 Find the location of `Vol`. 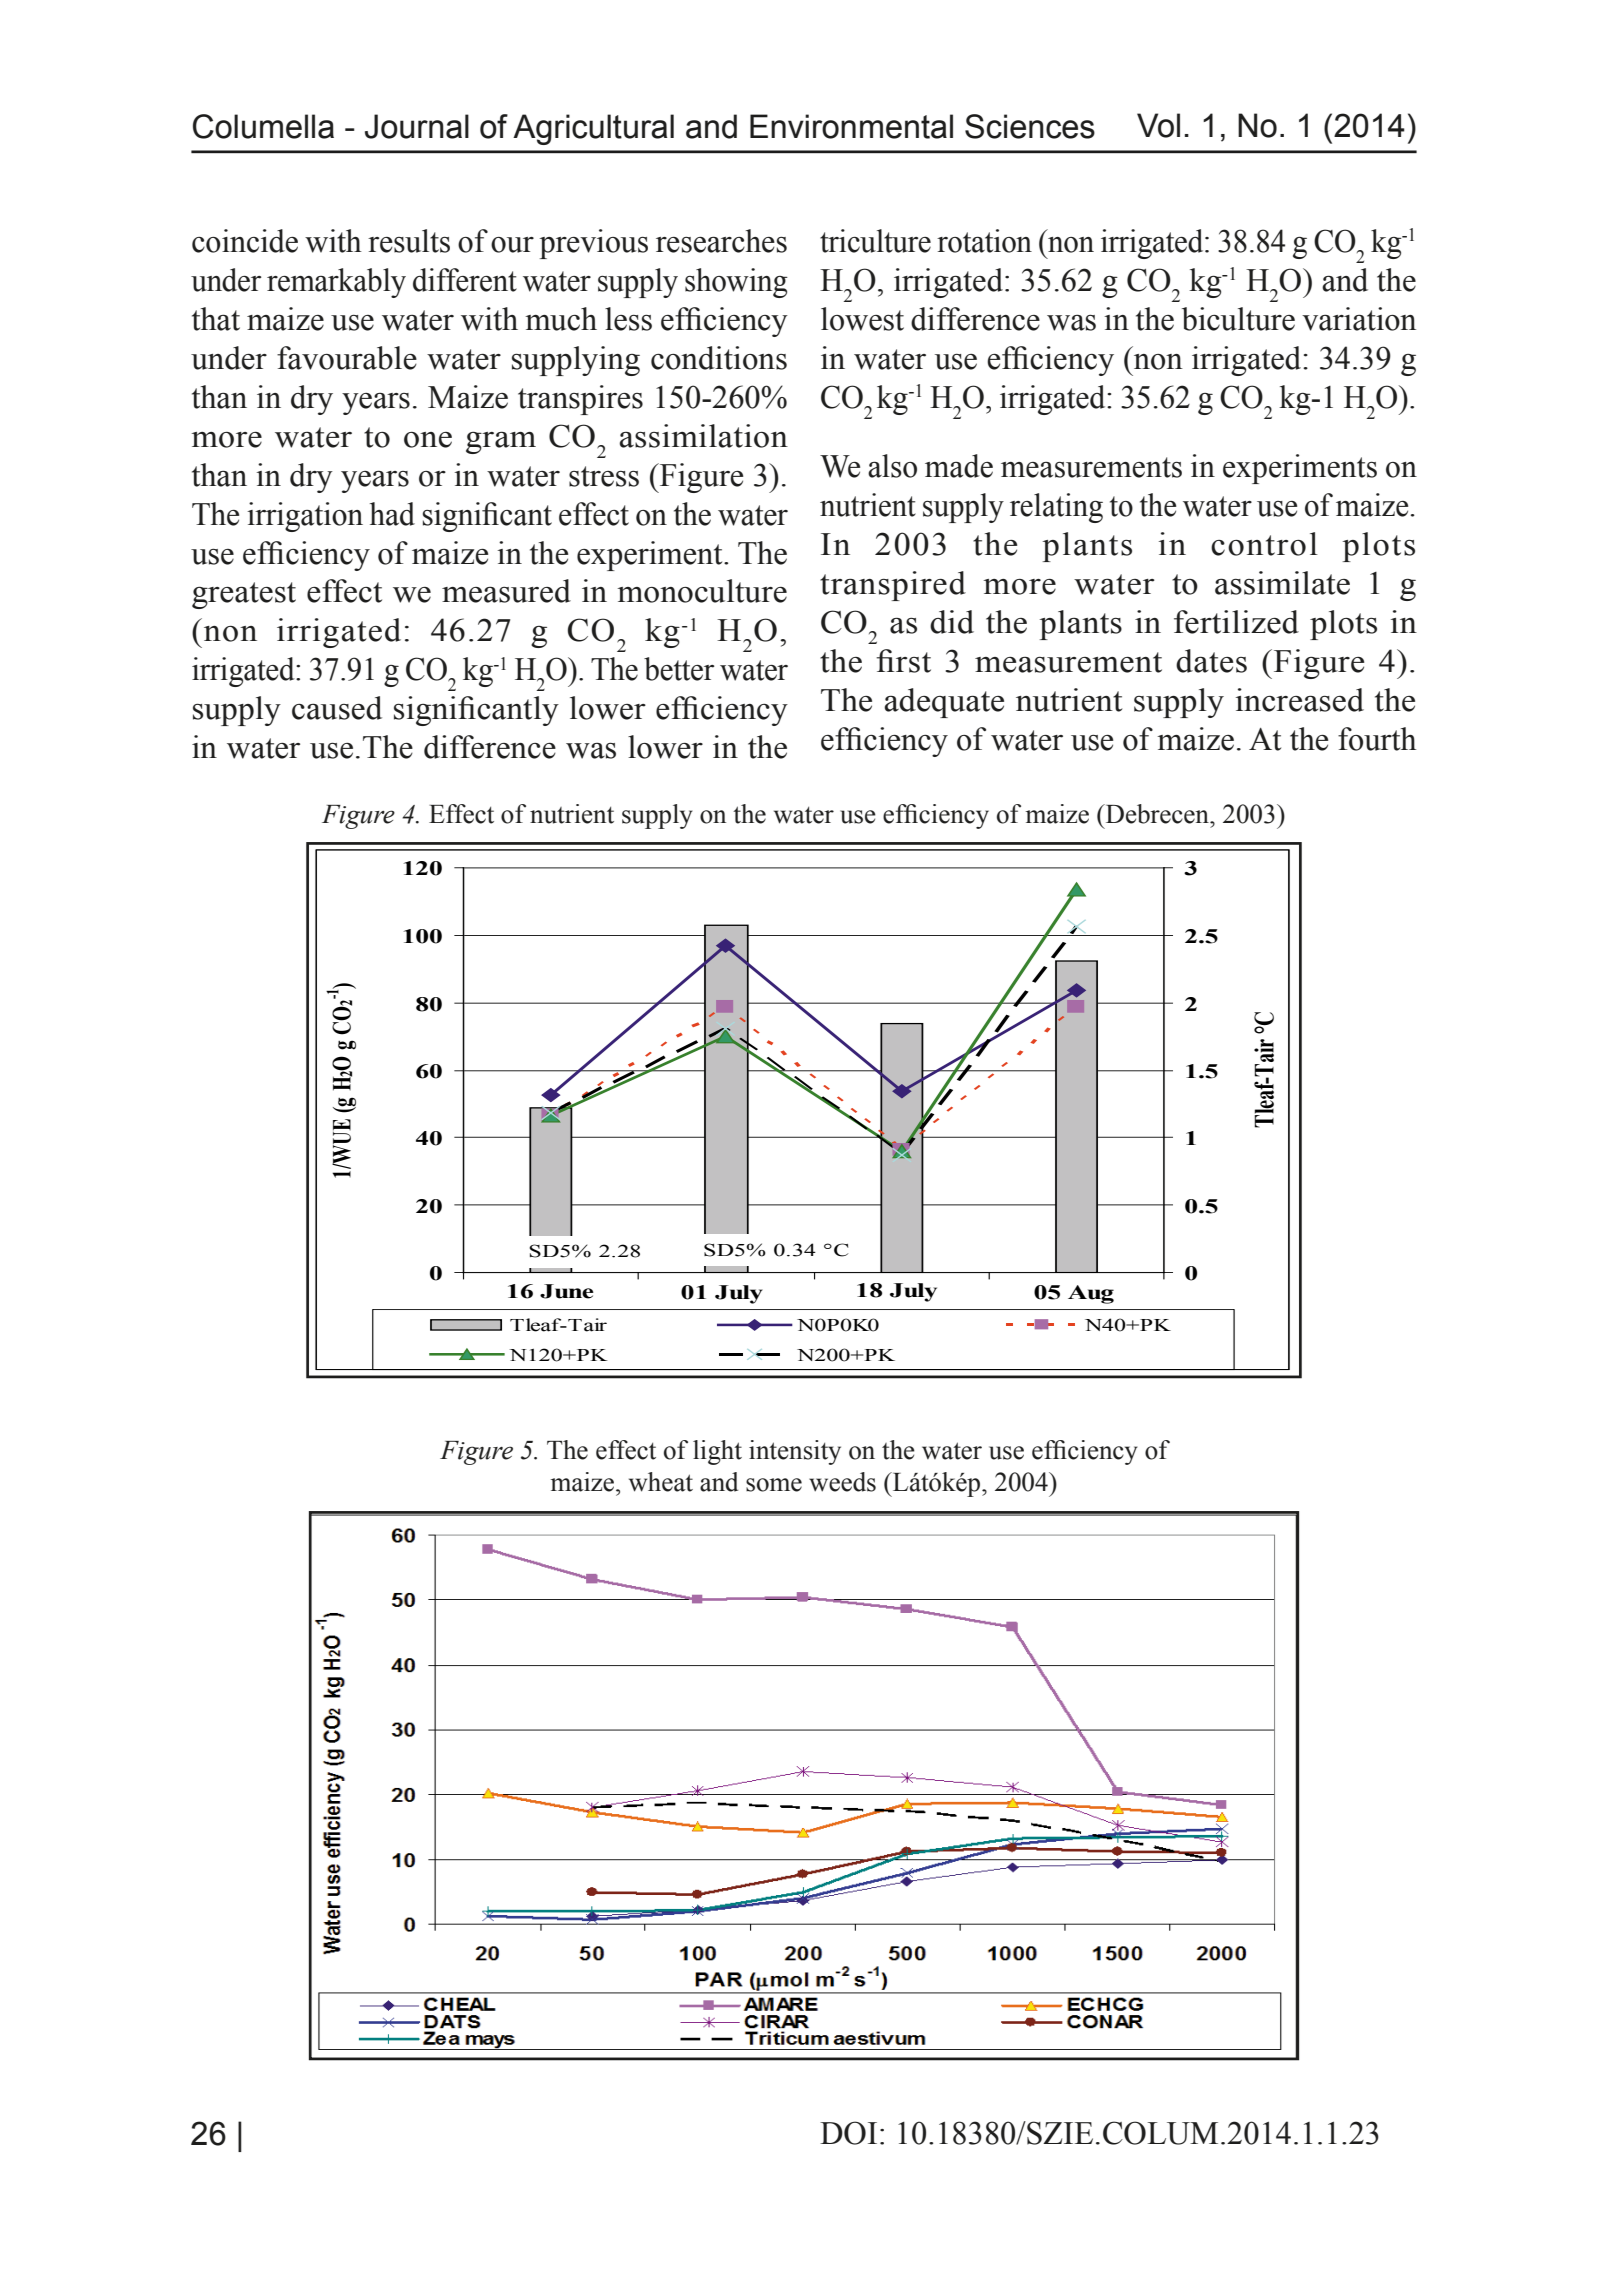

Vol is located at coordinates (1158, 125).
